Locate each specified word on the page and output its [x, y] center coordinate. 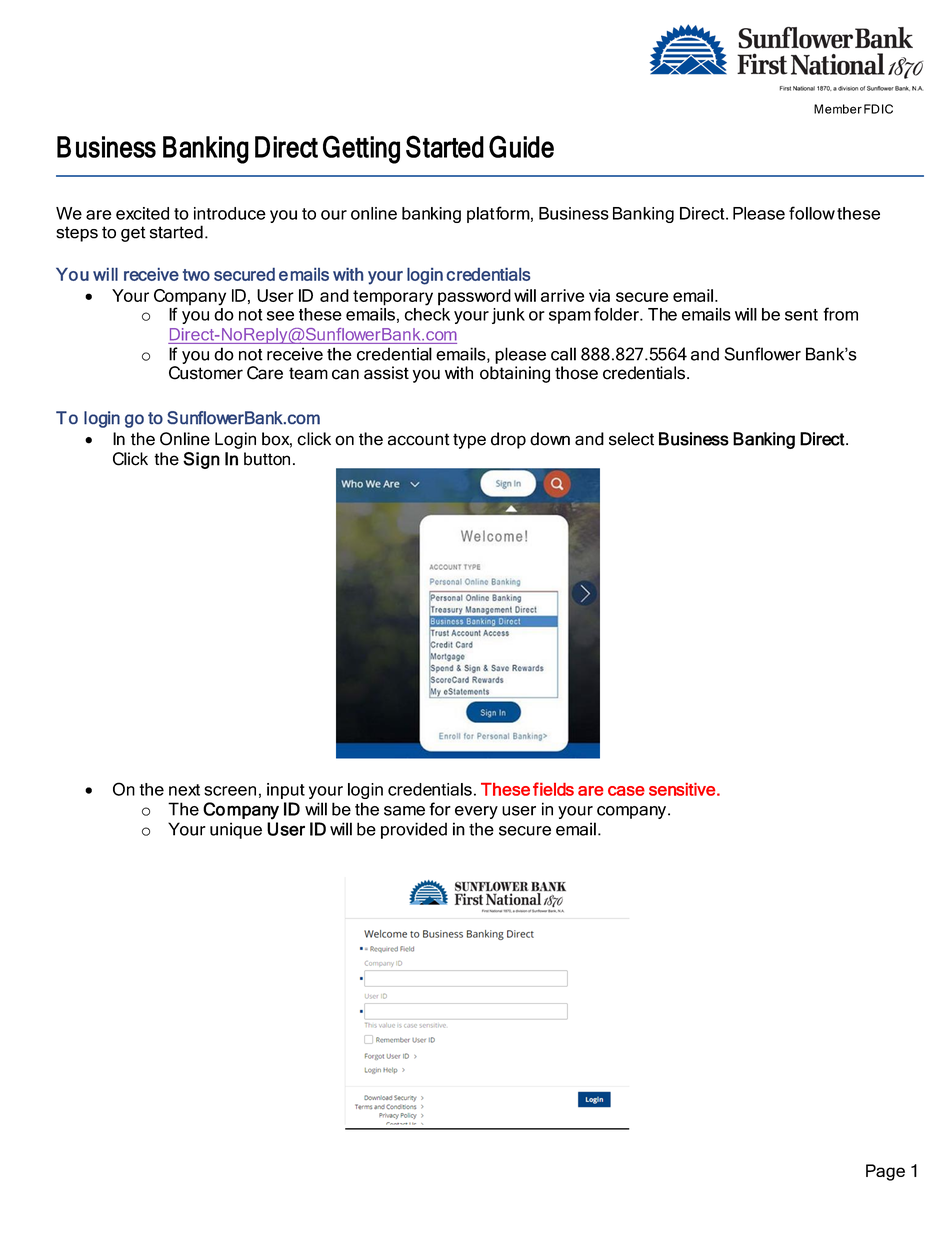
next [184, 790]
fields [553, 789]
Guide [521, 146]
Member [838, 109]
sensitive [682, 789]
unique [236, 830]
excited [142, 213]
